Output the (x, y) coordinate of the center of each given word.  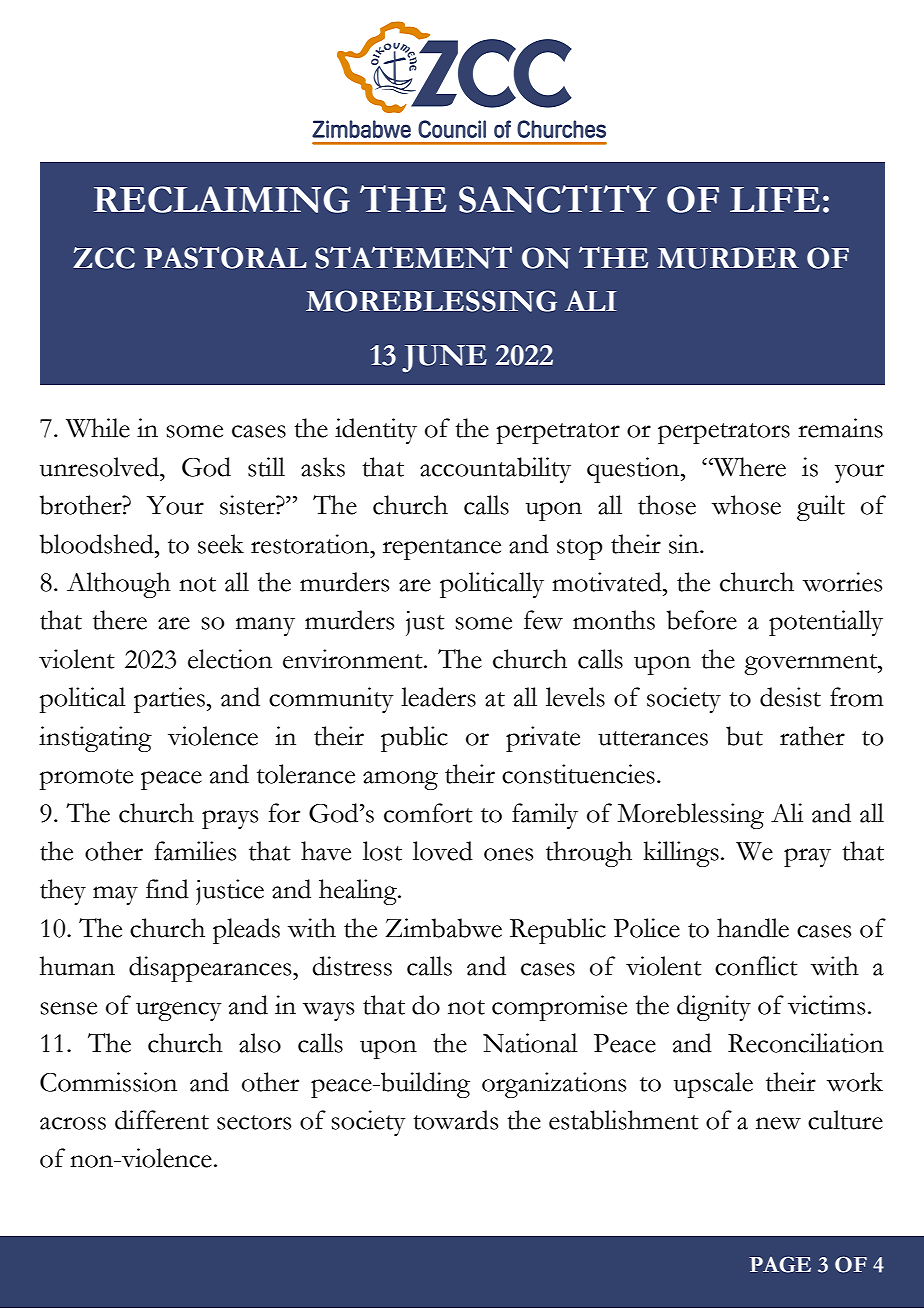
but (744, 736)
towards (455, 1120)
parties (169, 700)
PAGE (780, 1264)
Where (749, 467)
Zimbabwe (443, 928)
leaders (438, 697)
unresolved (100, 467)
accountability (495, 470)
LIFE (775, 199)
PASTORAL (225, 257)
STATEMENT (413, 257)
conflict (756, 966)
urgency (179, 1011)
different (162, 1120)
